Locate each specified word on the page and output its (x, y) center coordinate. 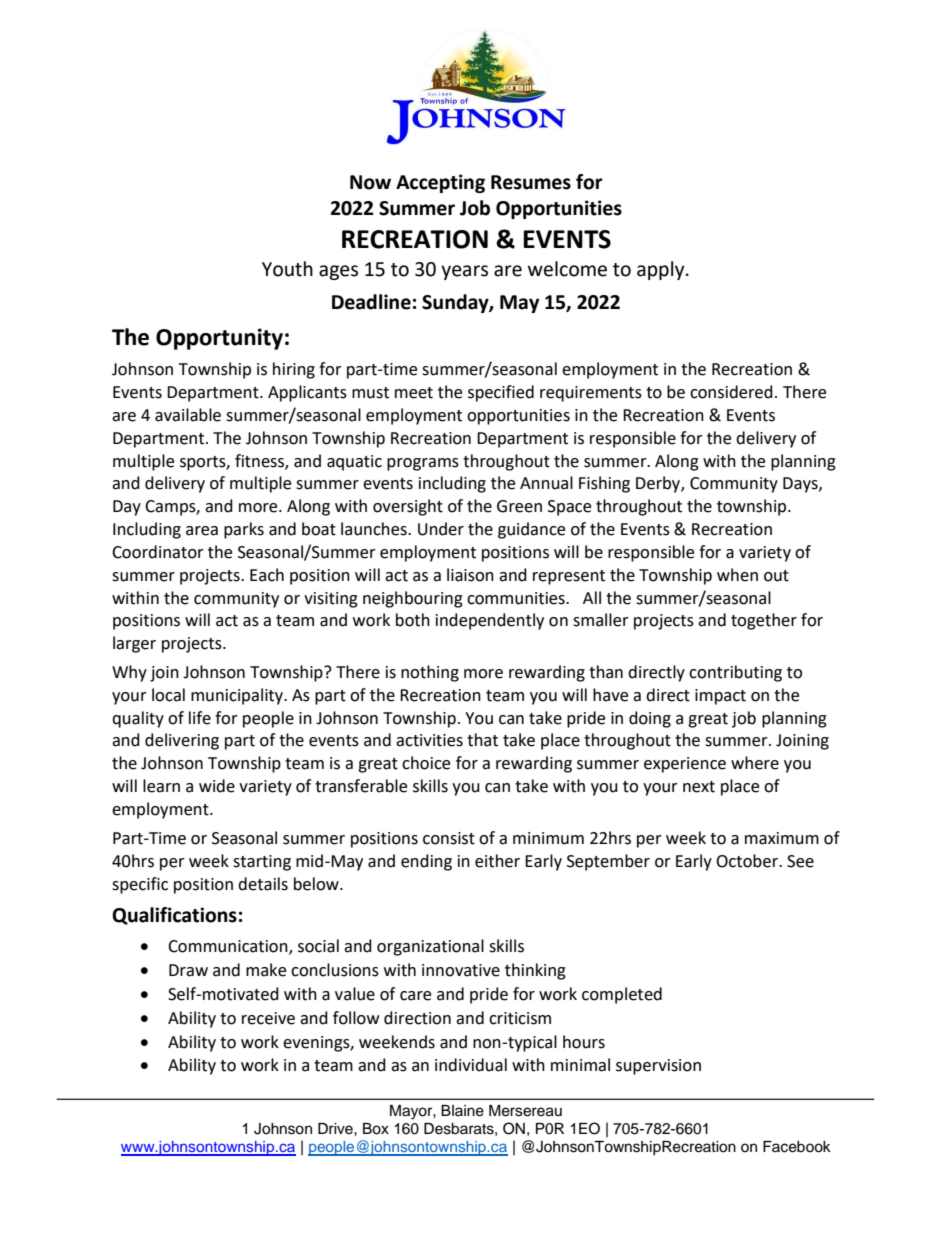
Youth (287, 269)
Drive (336, 1129)
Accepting (440, 183)
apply (662, 270)
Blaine (462, 1111)
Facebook (797, 1147)
